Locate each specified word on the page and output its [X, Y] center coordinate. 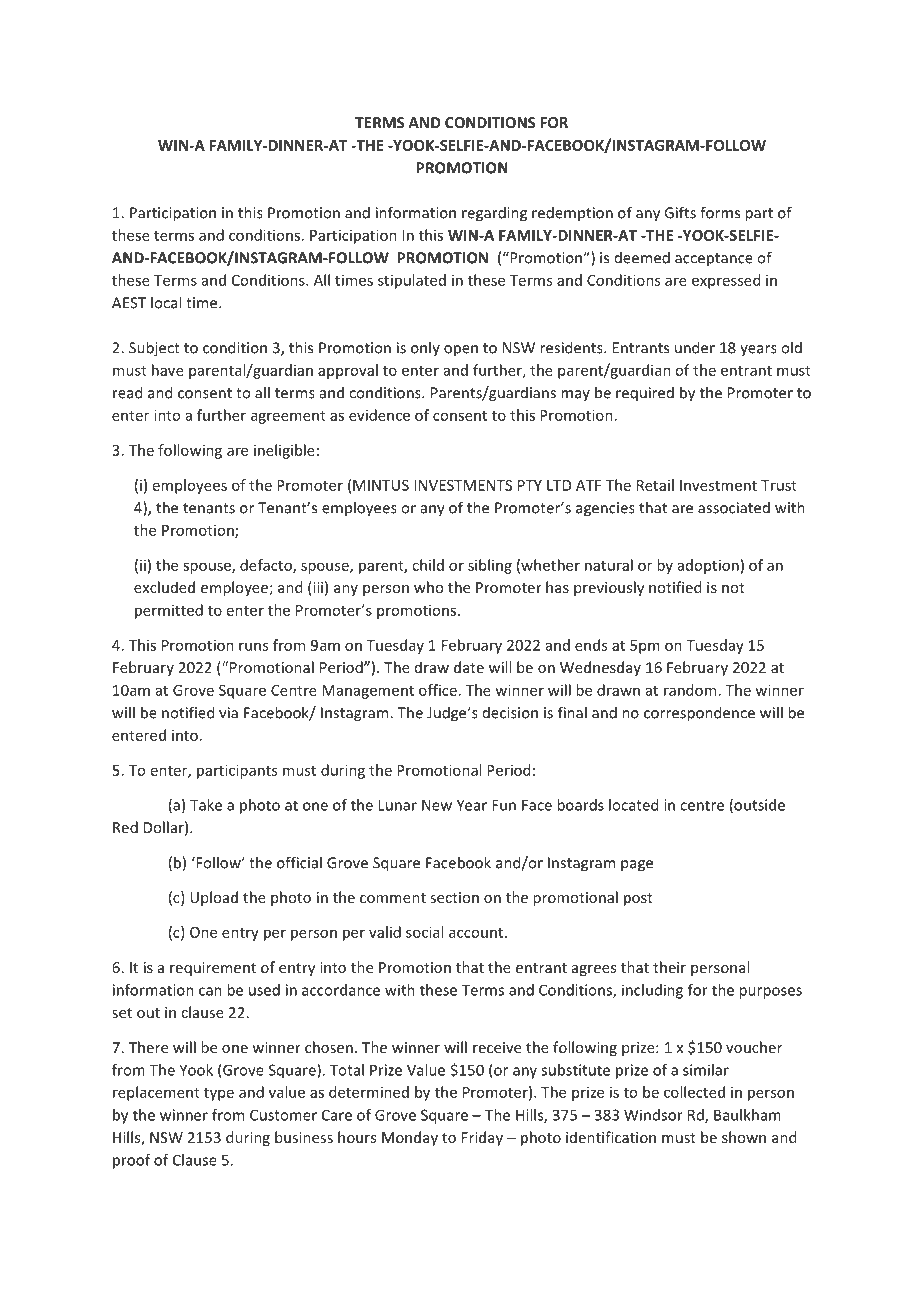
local [166, 302]
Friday [482, 1138]
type [219, 1094]
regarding [494, 214]
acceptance [714, 260]
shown [744, 1137]
